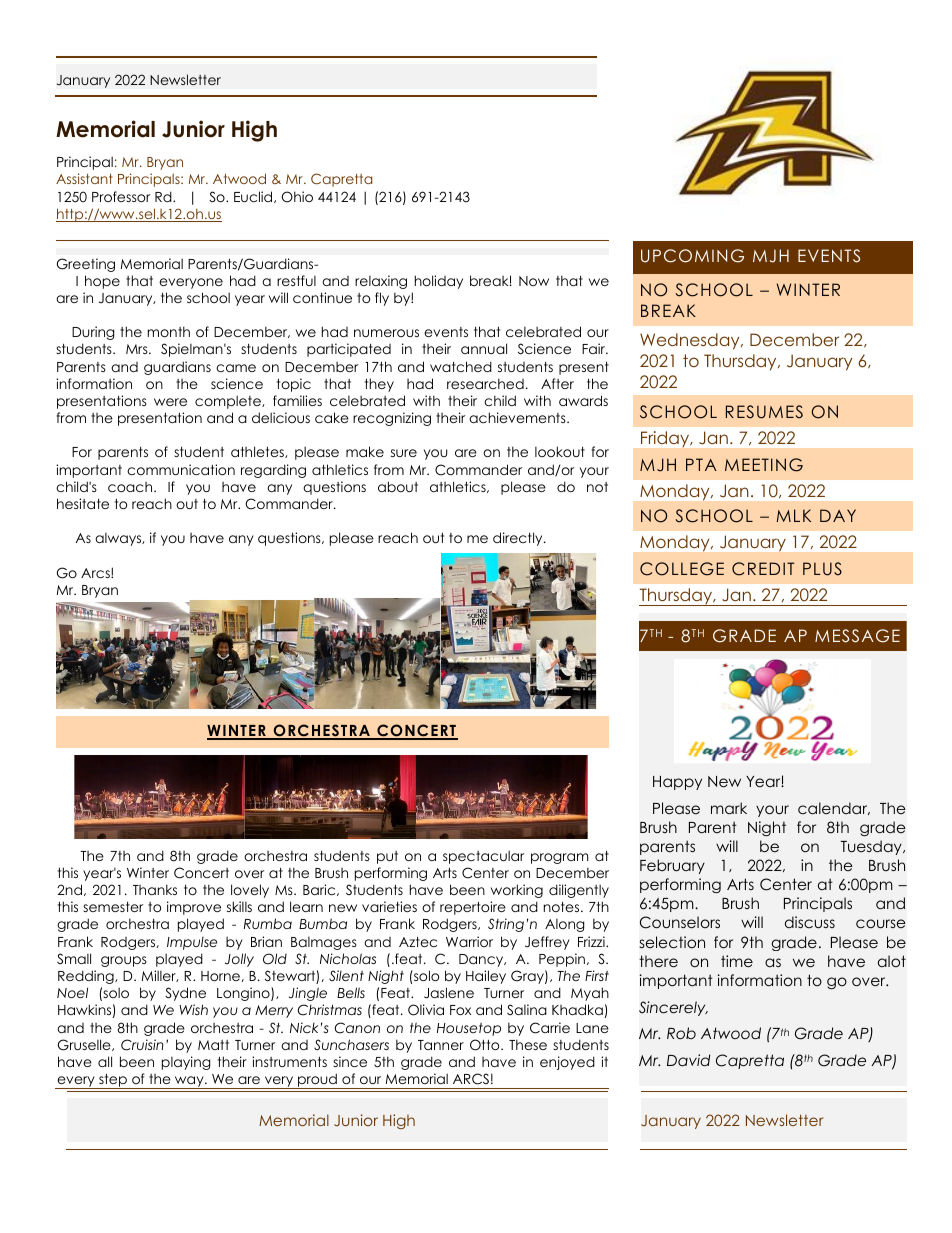  I want to click on UPCOMING, so click(692, 256).
